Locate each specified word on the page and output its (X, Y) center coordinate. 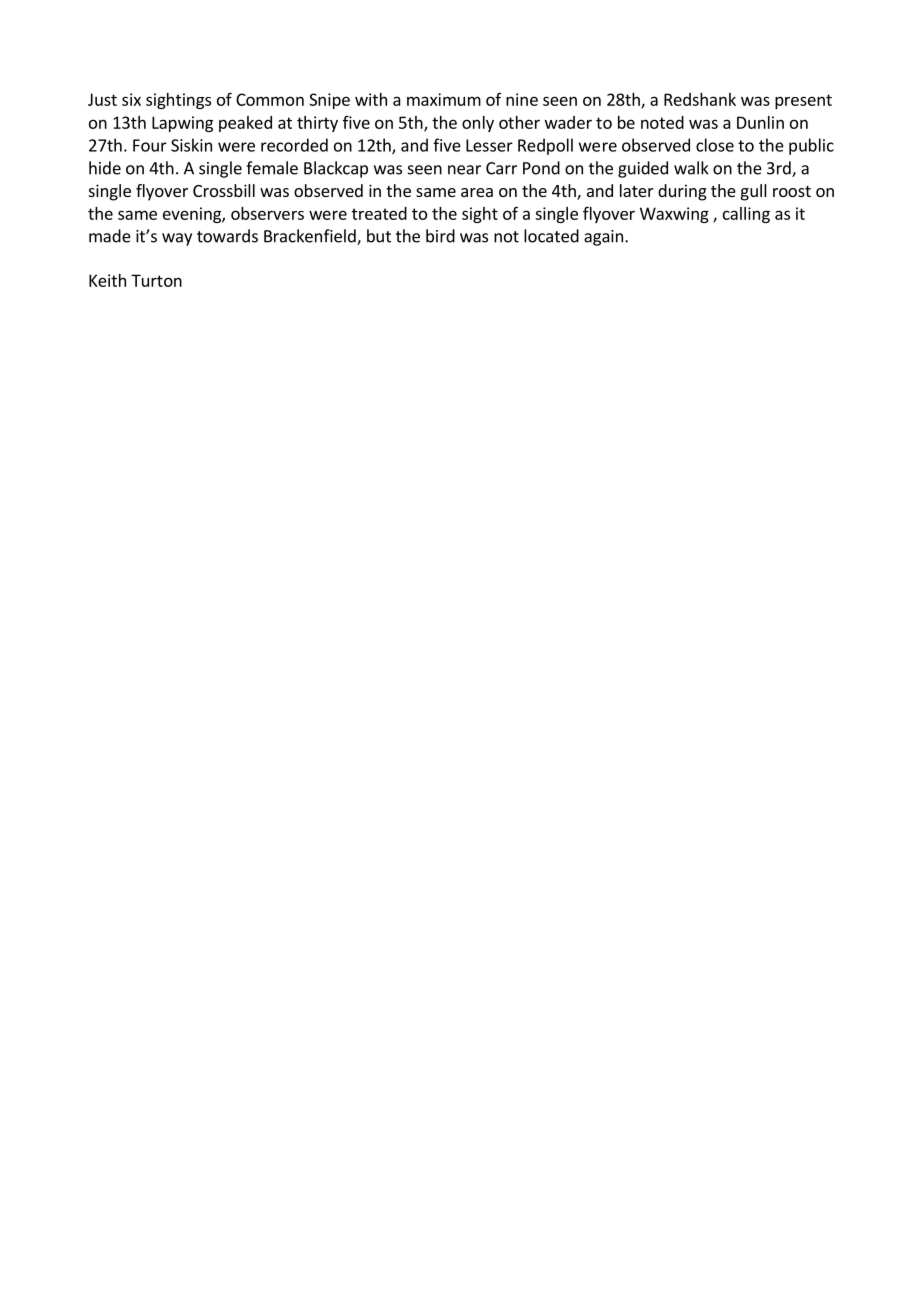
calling (746, 215)
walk (691, 168)
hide (105, 168)
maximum (444, 99)
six (131, 99)
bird (440, 236)
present (803, 101)
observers (267, 213)
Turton (156, 280)
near (464, 170)
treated (379, 213)
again (603, 238)
